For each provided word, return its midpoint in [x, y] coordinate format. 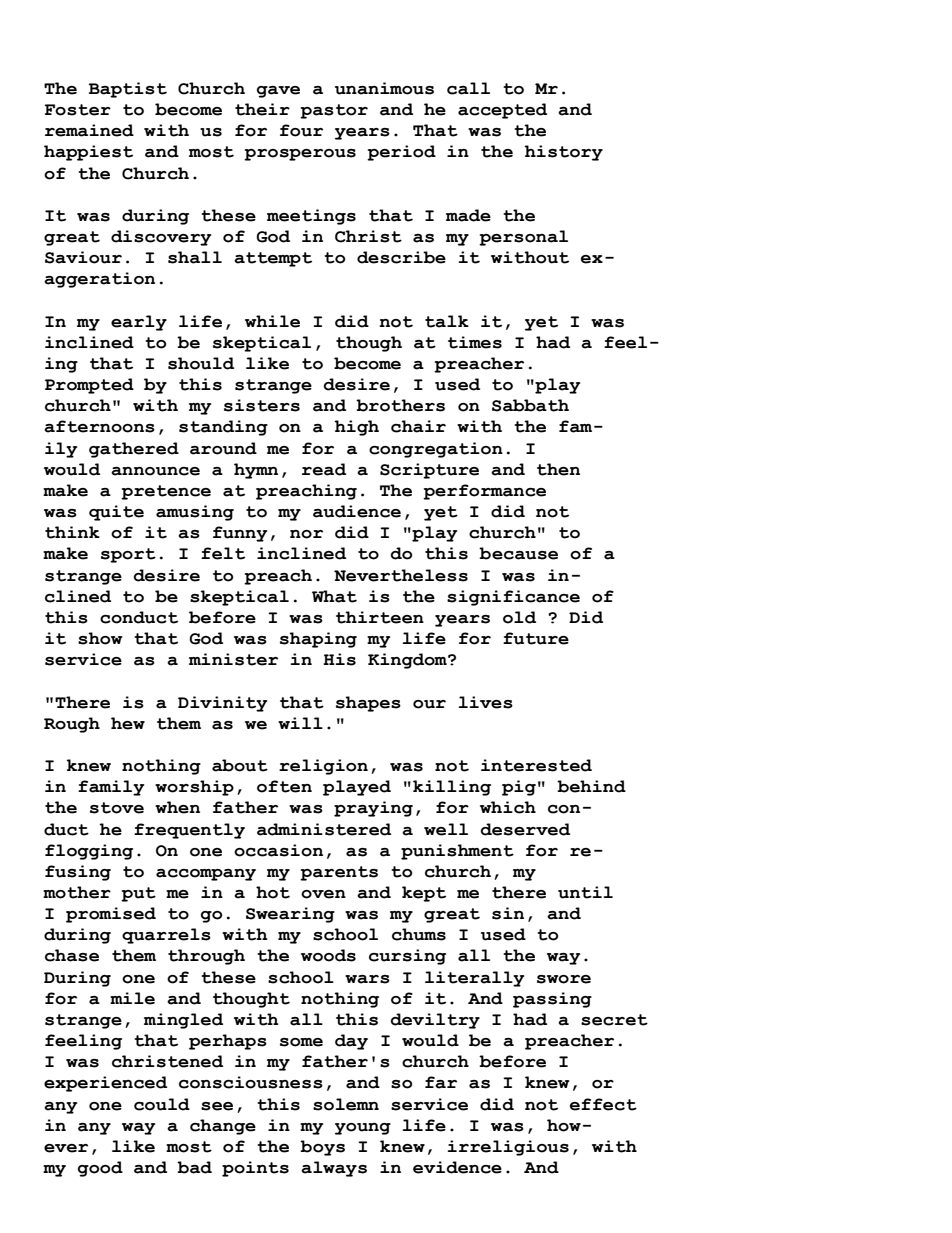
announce [155, 471]
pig [519, 788]
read [324, 469]
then [558, 469]
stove [117, 808]
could [162, 1104]
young [363, 1129]
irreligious [508, 1148]
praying [373, 809]
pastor [334, 111]
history [563, 153]
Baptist [128, 90]
